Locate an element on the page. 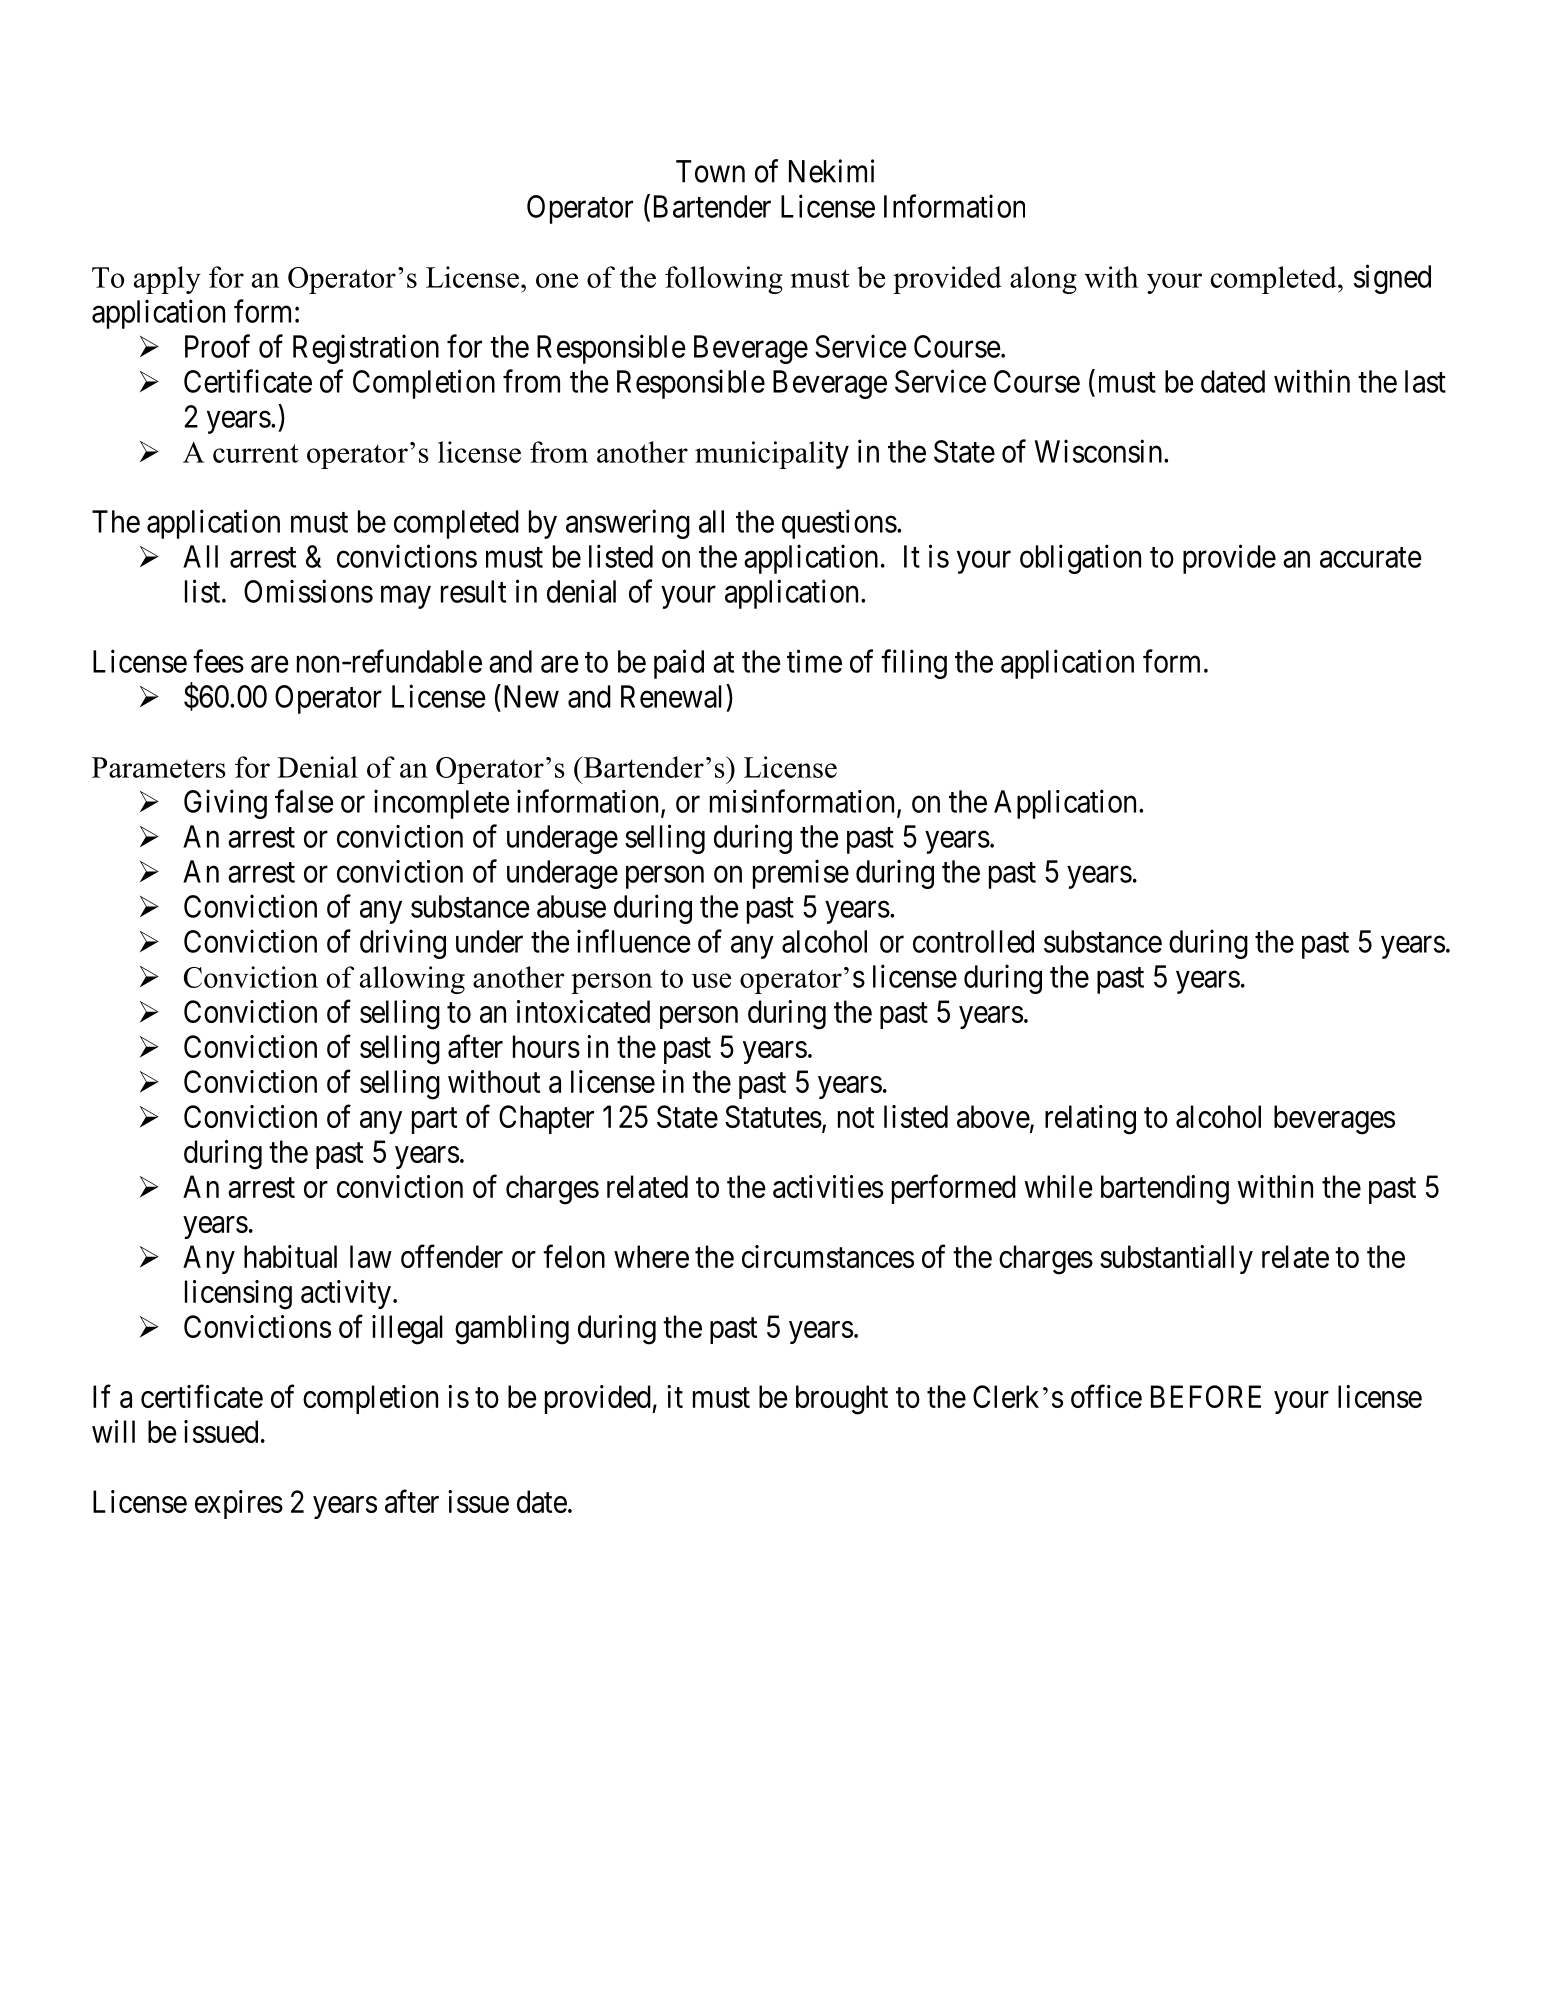 This document has width=1553, height=2009. Town is located at coordinates (710, 171).
